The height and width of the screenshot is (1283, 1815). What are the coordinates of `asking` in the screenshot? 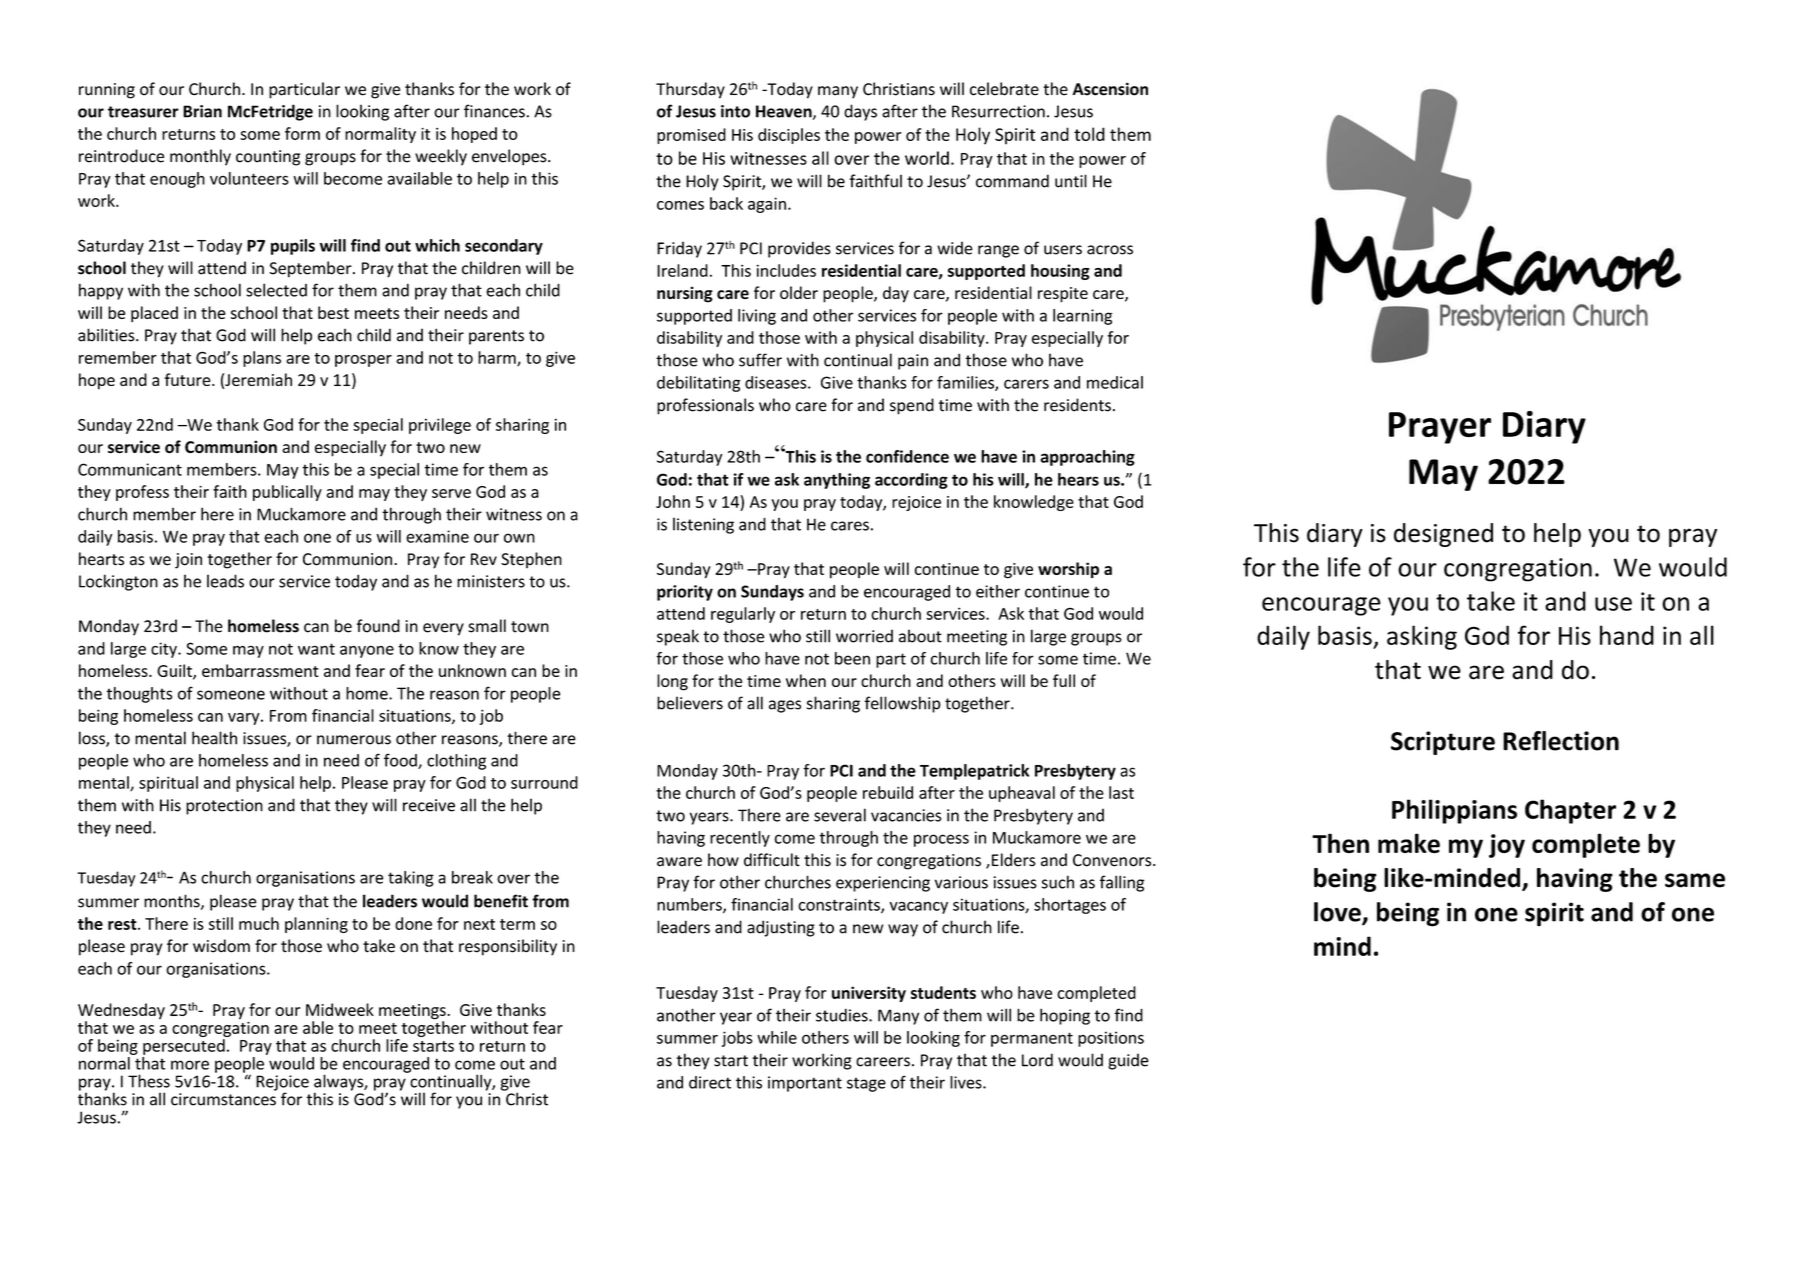 It's located at (1422, 637).
